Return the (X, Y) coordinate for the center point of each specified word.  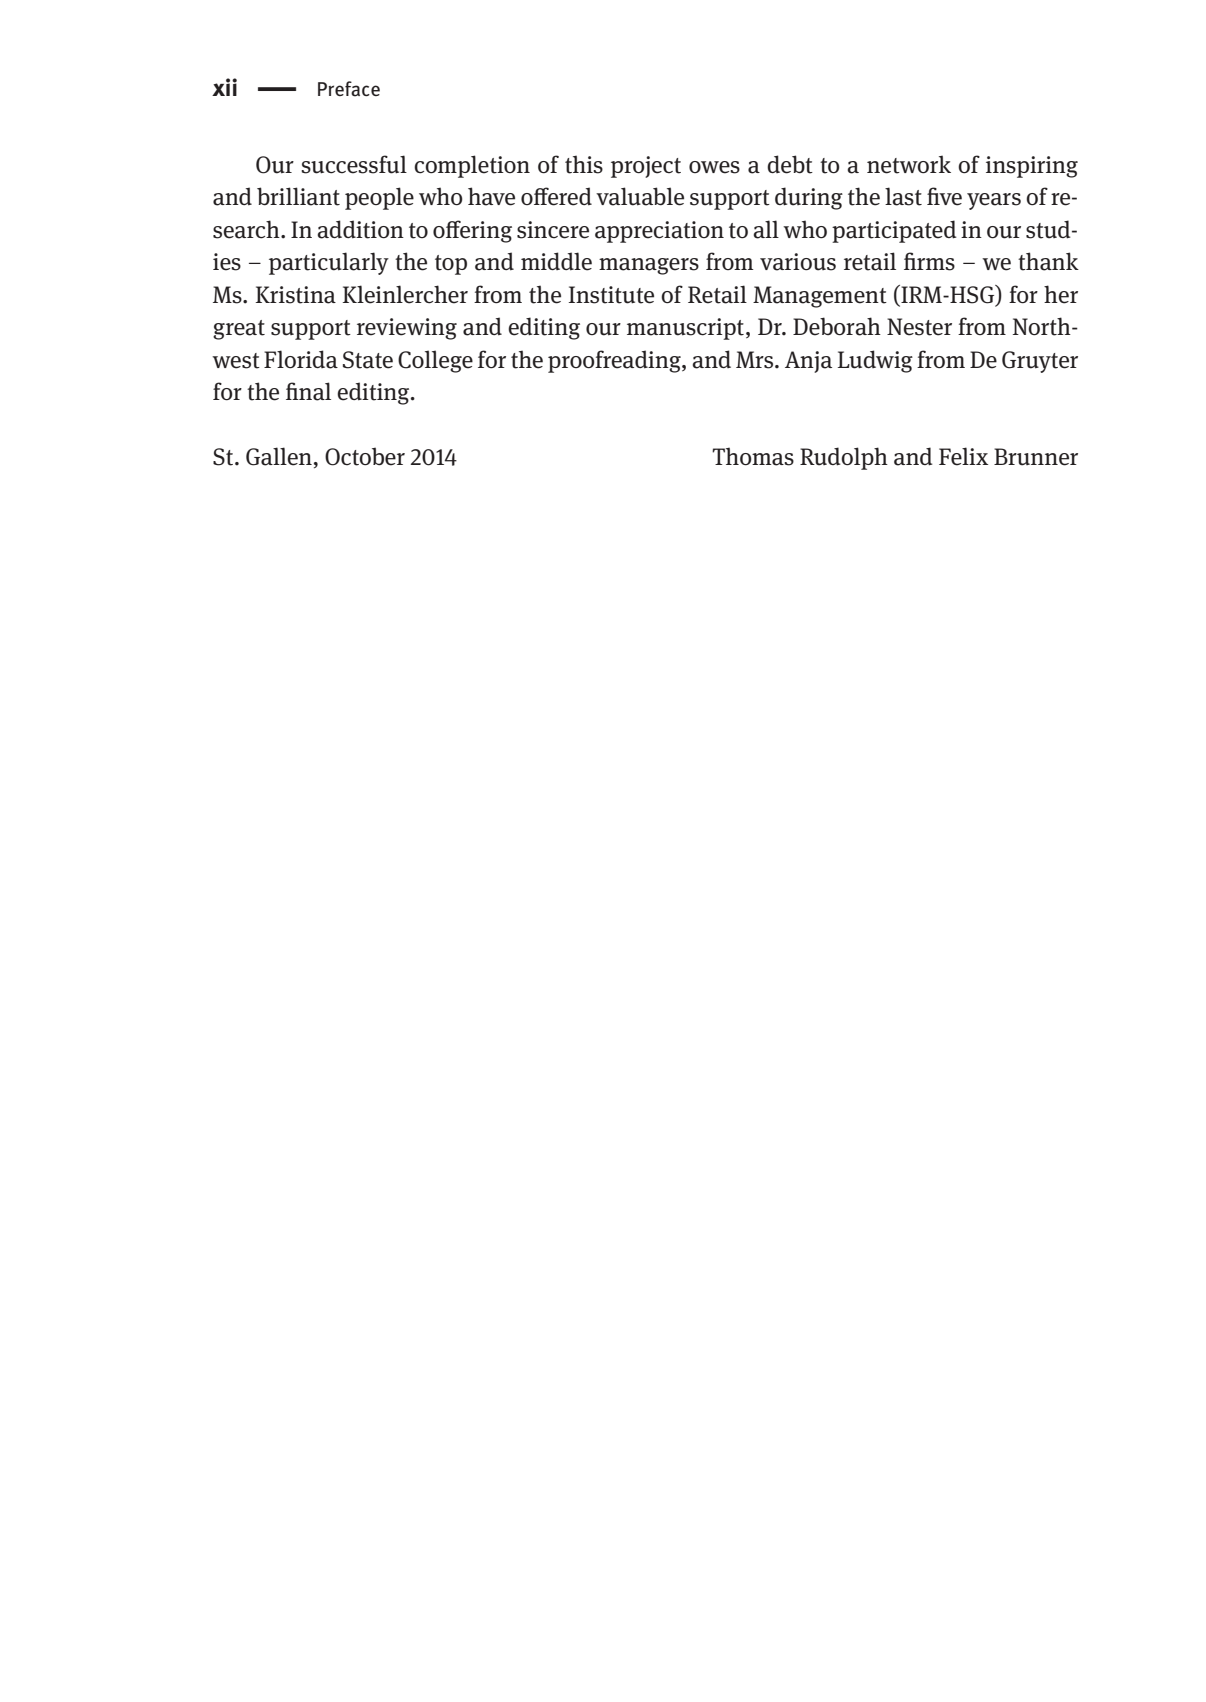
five (944, 196)
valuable (640, 196)
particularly (329, 263)
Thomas (753, 456)
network (909, 164)
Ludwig (875, 361)
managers (649, 266)
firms (929, 261)
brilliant (298, 196)
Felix (963, 456)
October (365, 456)
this (584, 164)
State (368, 360)
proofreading (615, 361)
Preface (349, 89)
